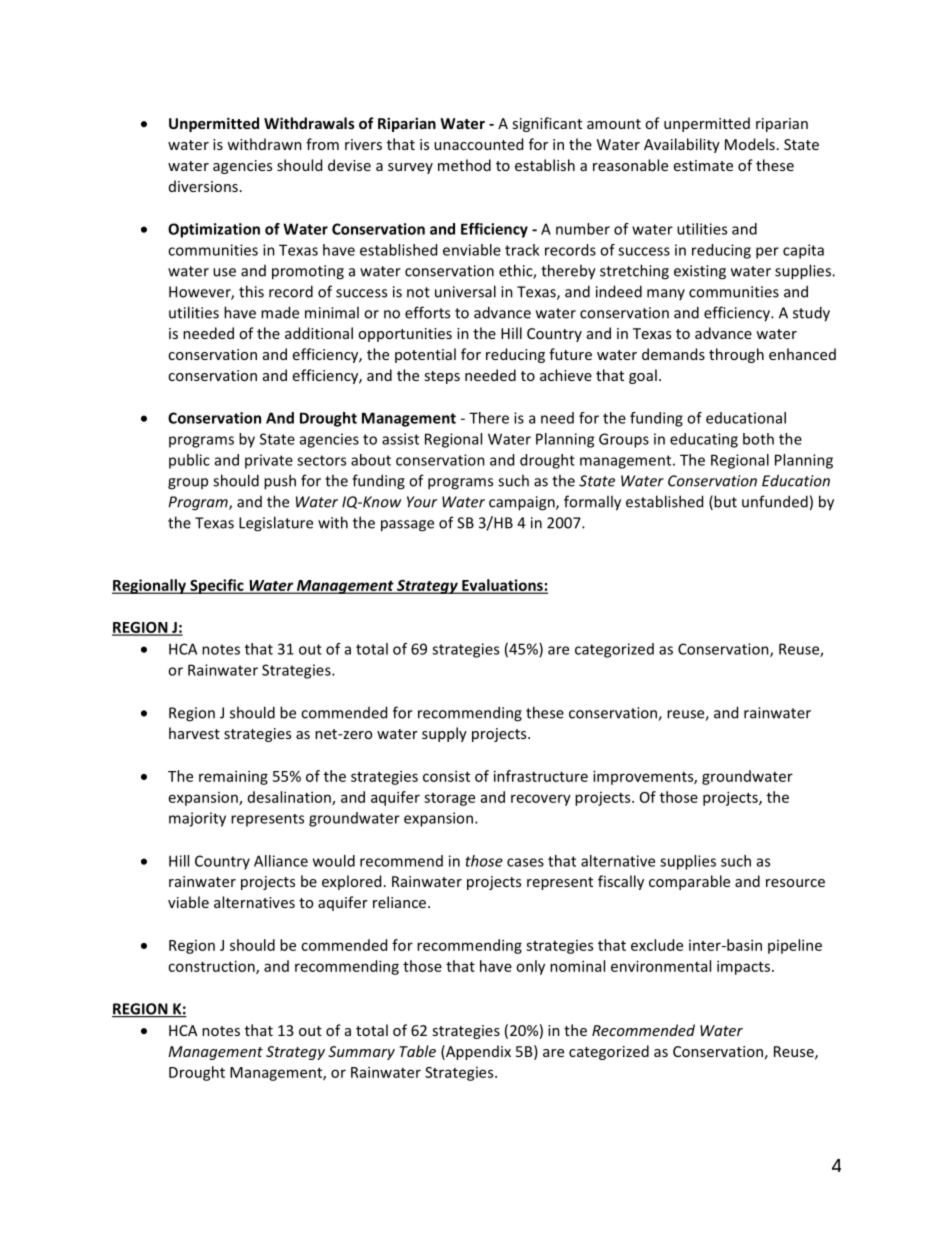 The image size is (952, 1233). Describe the element at coordinates (322, 144) in the document. I see `from` at that location.
